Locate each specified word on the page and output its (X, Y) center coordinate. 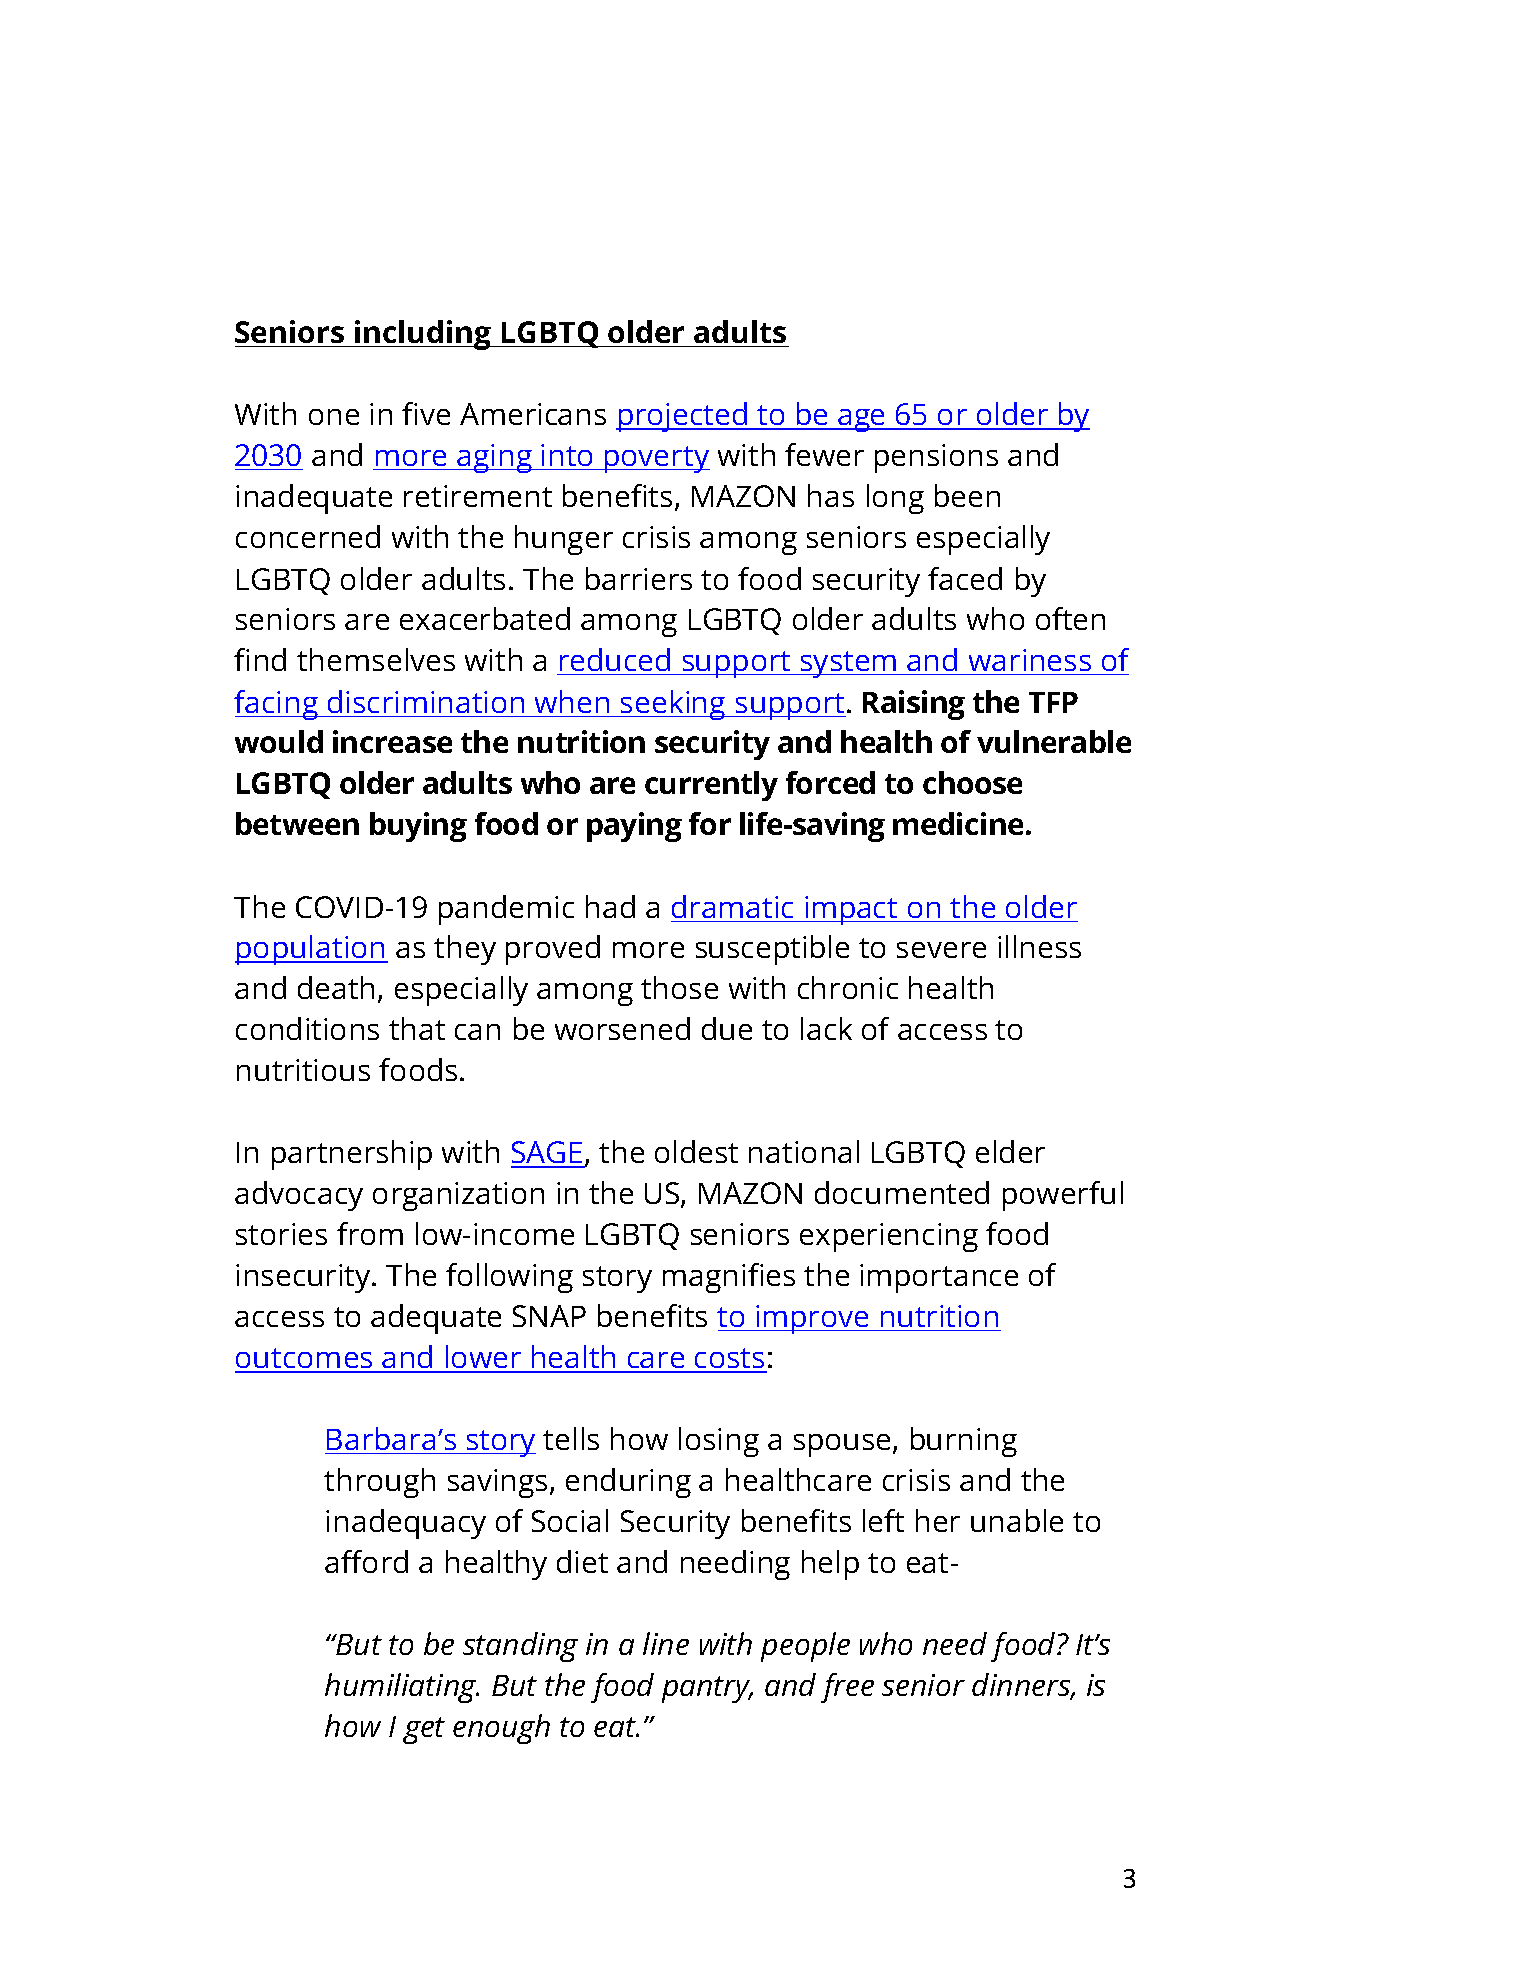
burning (964, 1442)
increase (392, 741)
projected (683, 417)
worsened (622, 1028)
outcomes (305, 1360)
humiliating (402, 1688)
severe (941, 950)
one (334, 417)
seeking (673, 705)
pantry (707, 1689)
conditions (307, 1028)
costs (730, 1360)
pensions (936, 458)
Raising (914, 705)
